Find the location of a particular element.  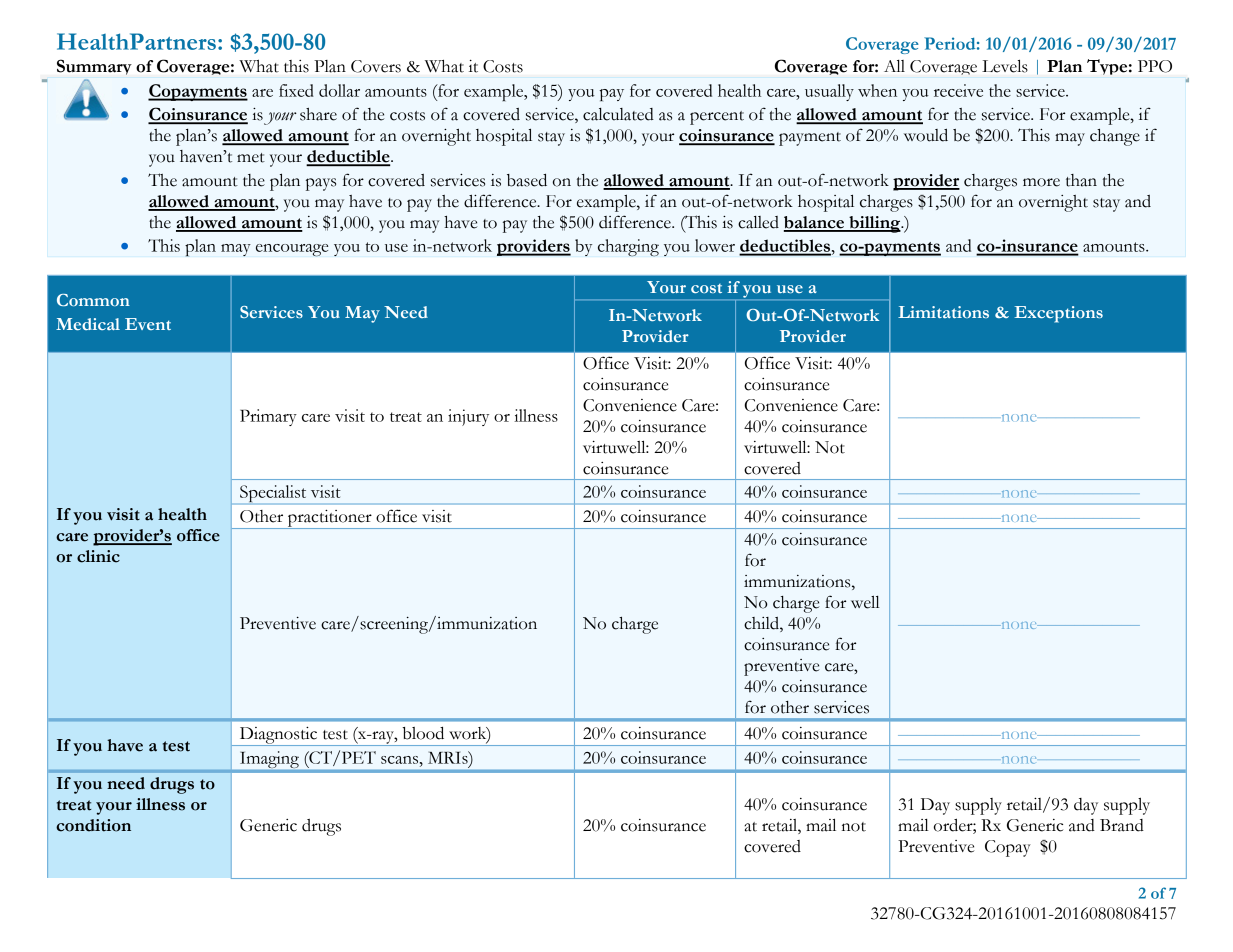

fixed is located at coordinates (296, 90).
